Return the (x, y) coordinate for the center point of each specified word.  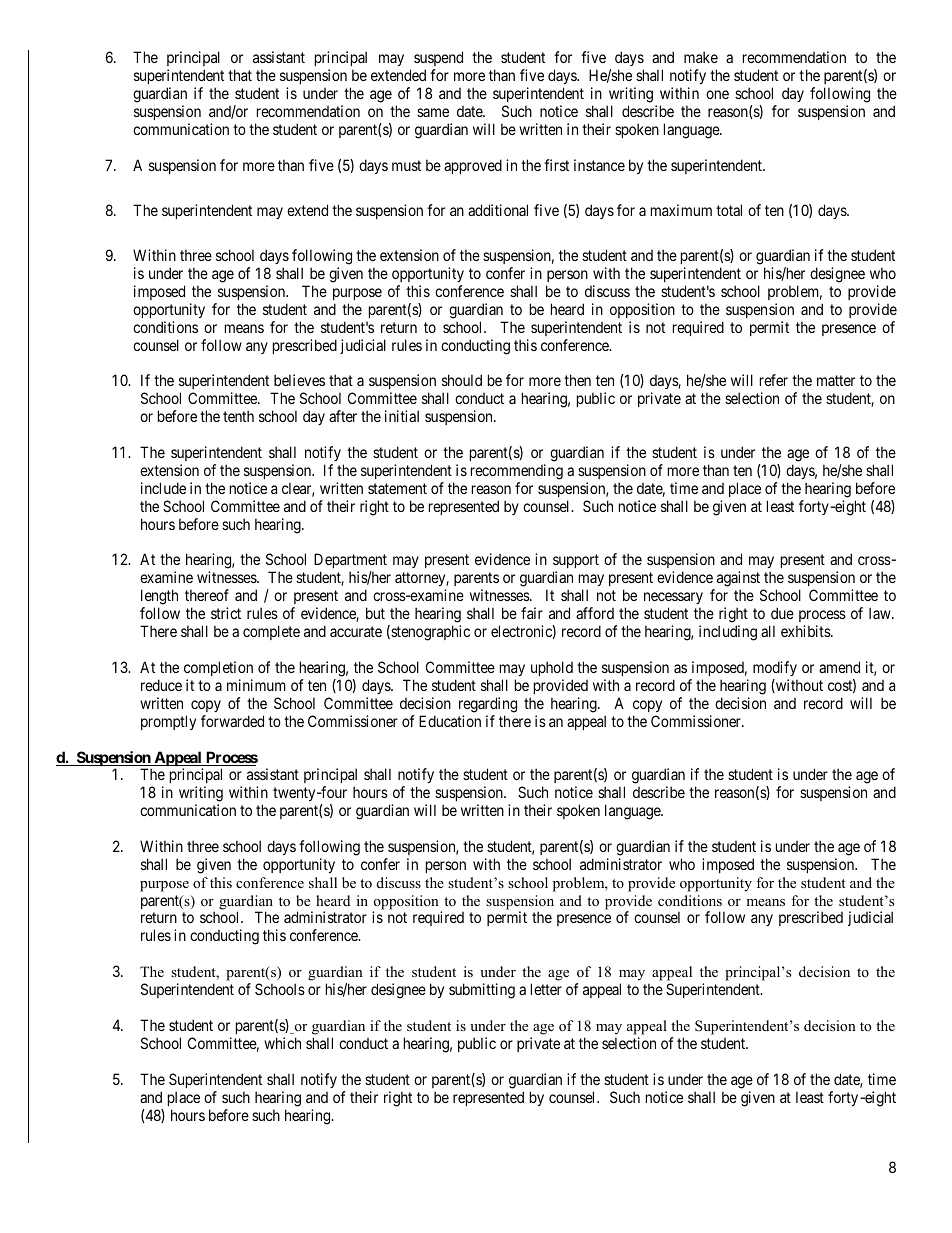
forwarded (232, 721)
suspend (438, 60)
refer (774, 380)
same (433, 112)
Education (450, 721)
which (282, 1043)
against (740, 580)
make (701, 57)
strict (226, 613)
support (576, 563)
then (577, 380)
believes (299, 380)
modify (775, 668)
